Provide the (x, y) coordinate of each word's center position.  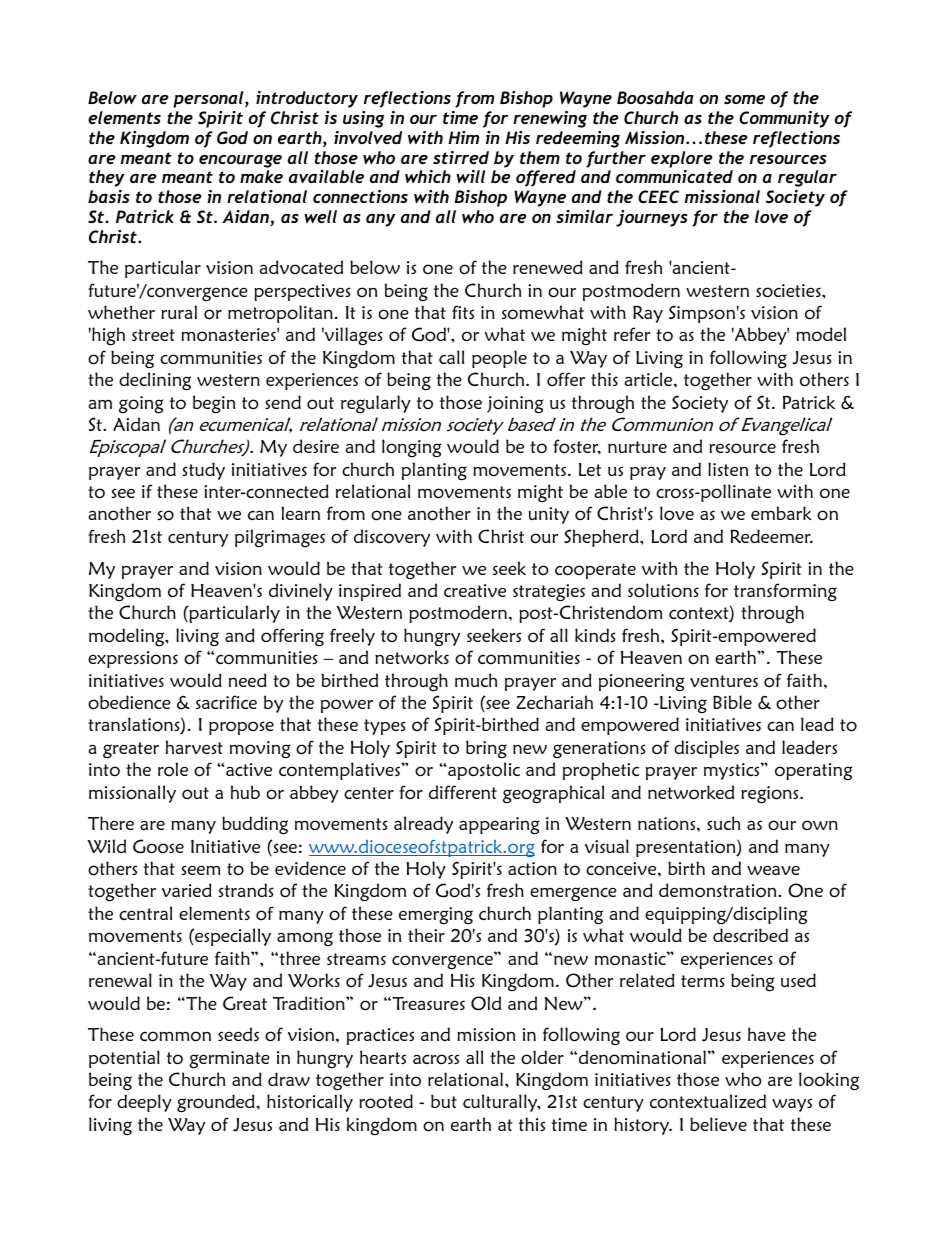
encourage (240, 161)
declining (155, 381)
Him (463, 137)
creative (475, 590)
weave (773, 870)
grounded (217, 1103)
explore (682, 159)
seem (201, 870)
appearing (499, 826)
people (499, 359)
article (650, 379)
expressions (133, 659)
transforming (785, 592)
